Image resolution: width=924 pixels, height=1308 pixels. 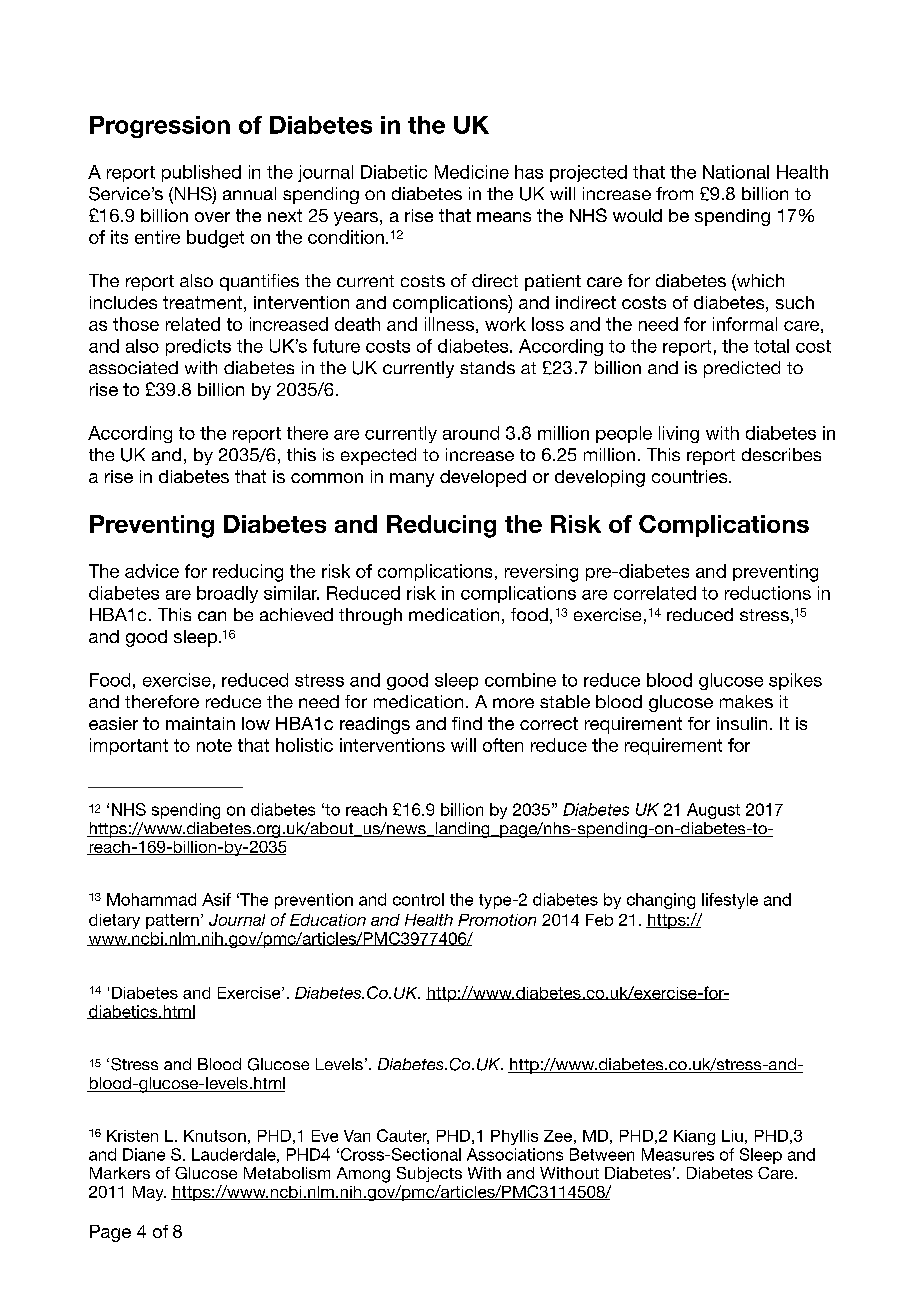 I want to click on Diane, so click(x=144, y=1154).
